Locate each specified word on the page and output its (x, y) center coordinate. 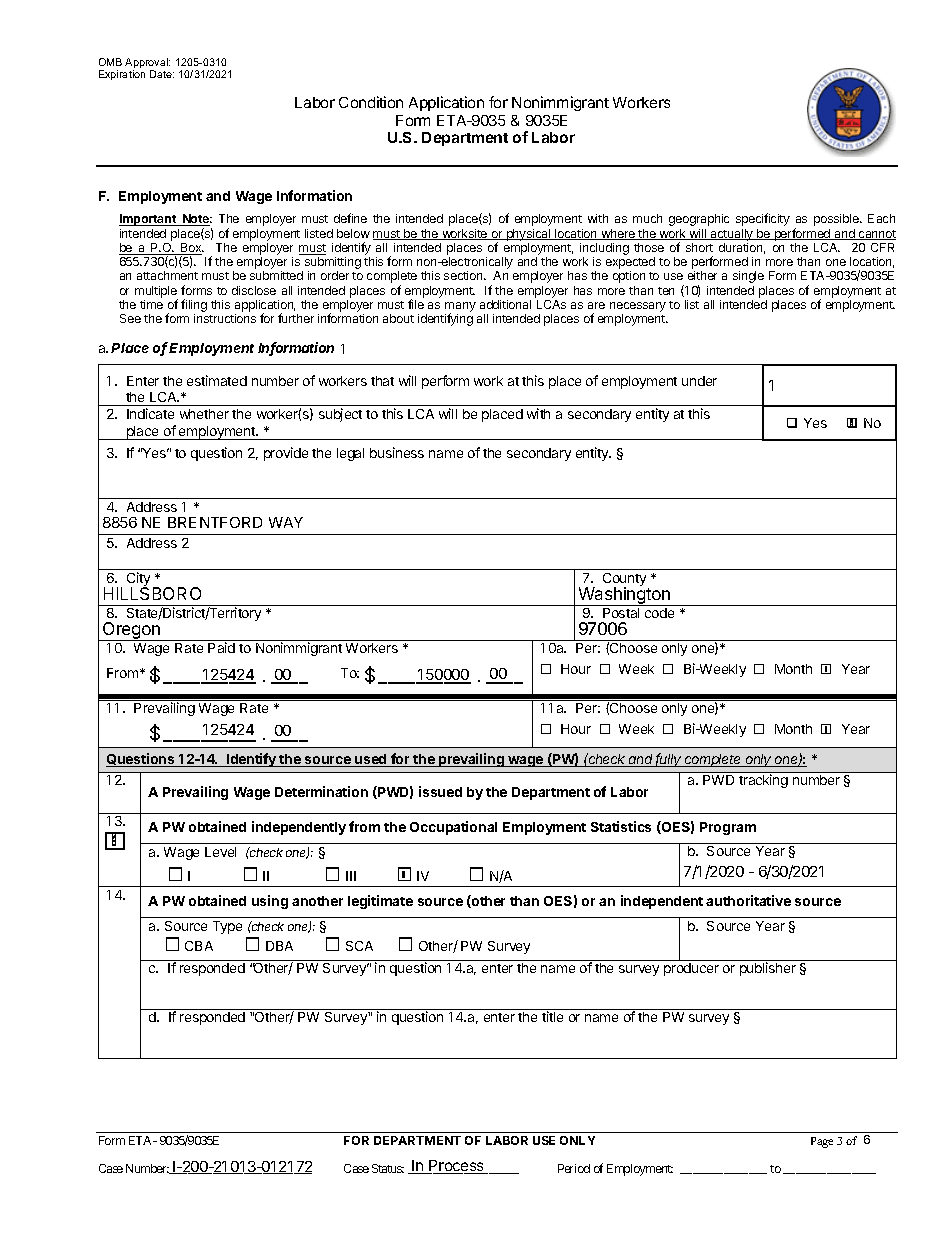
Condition (371, 102)
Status (388, 1168)
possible (837, 220)
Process (457, 1167)
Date (162, 74)
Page (822, 1142)
